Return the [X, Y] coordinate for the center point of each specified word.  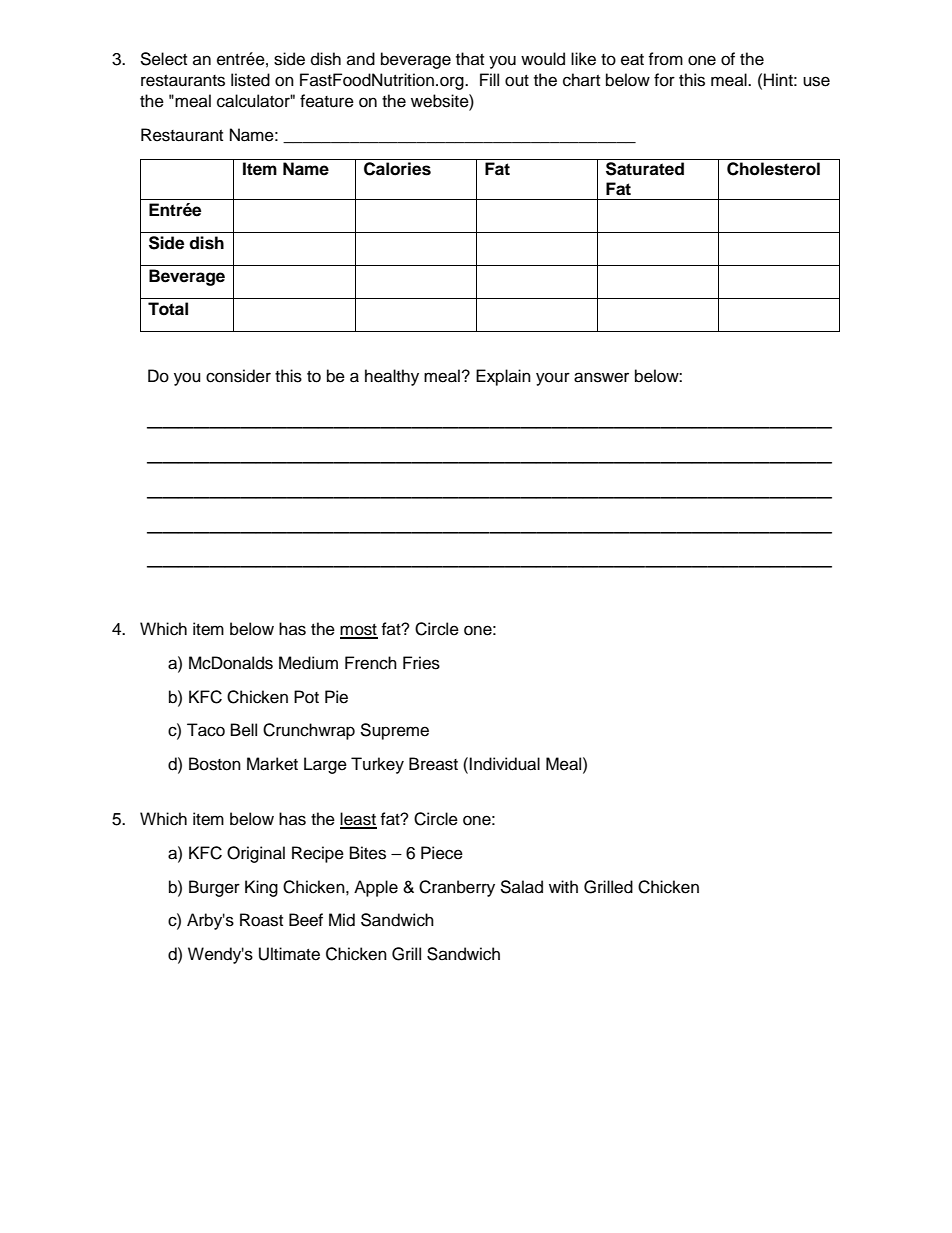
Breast [433, 764]
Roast [261, 920]
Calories [397, 169]
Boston [215, 764]
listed [250, 80]
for [664, 80]
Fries [421, 663]
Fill [489, 79]
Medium [308, 663]
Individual [504, 764]
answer [601, 377]
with [563, 886]
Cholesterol [773, 169]
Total [168, 309]
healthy [392, 377]
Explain [503, 377]
